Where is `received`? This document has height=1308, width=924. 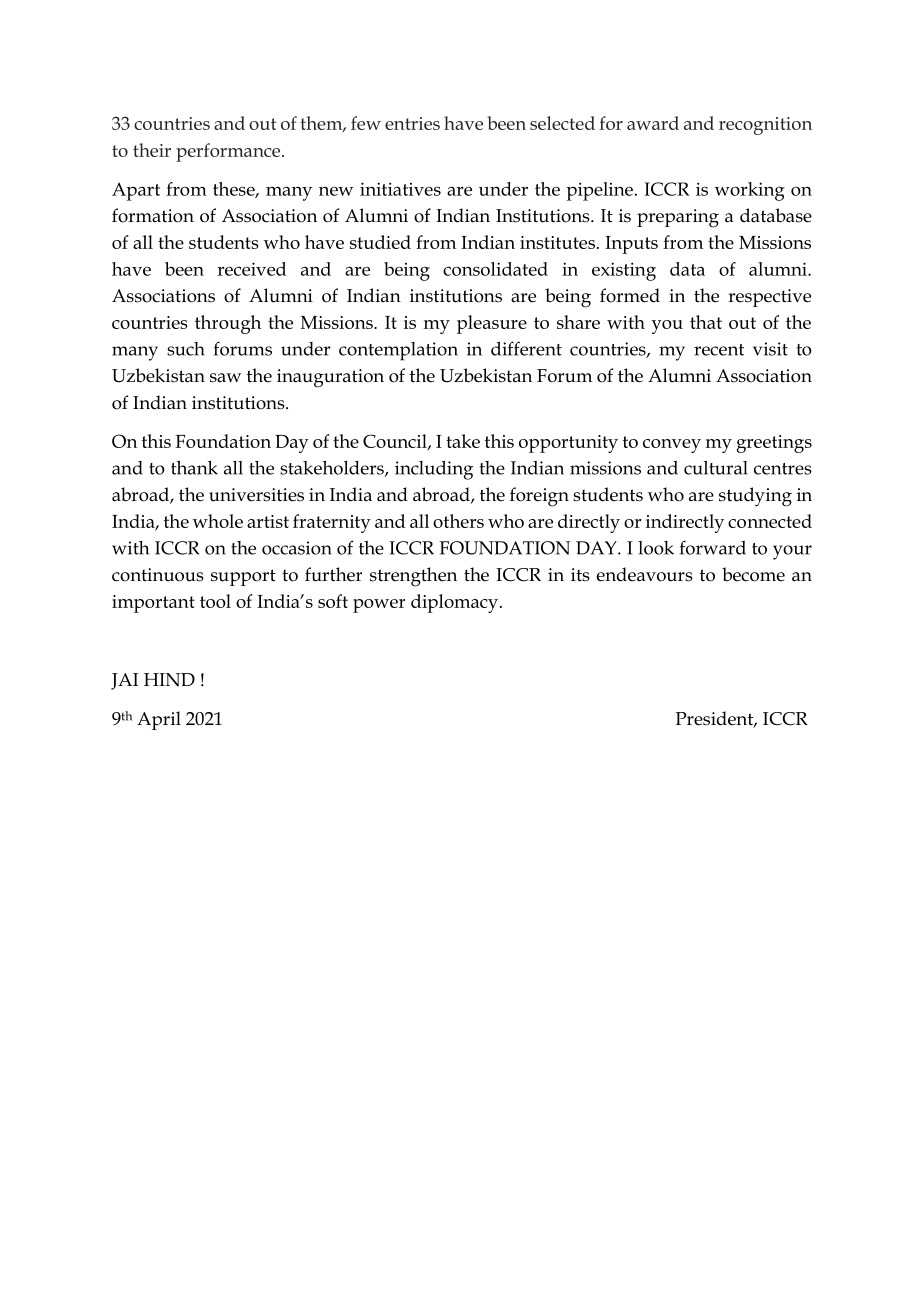
received is located at coordinates (251, 269).
